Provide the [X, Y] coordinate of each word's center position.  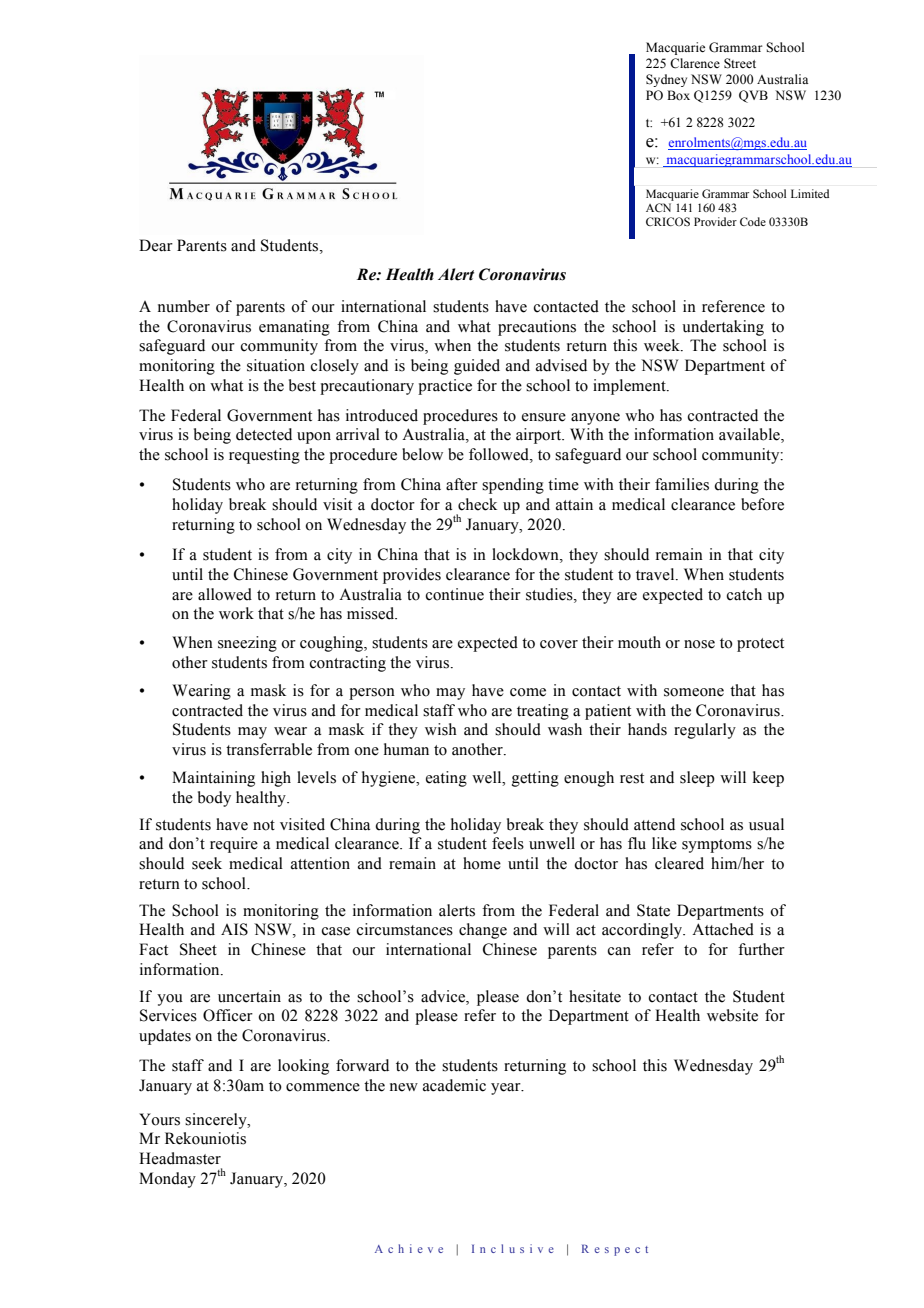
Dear [156, 245]
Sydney [666, 80]
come [528, 692]
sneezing [247, 644]
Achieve [409, 1248]
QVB [753, 96]
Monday [167, 1180]
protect [760, 645]
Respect [615, 1250]
